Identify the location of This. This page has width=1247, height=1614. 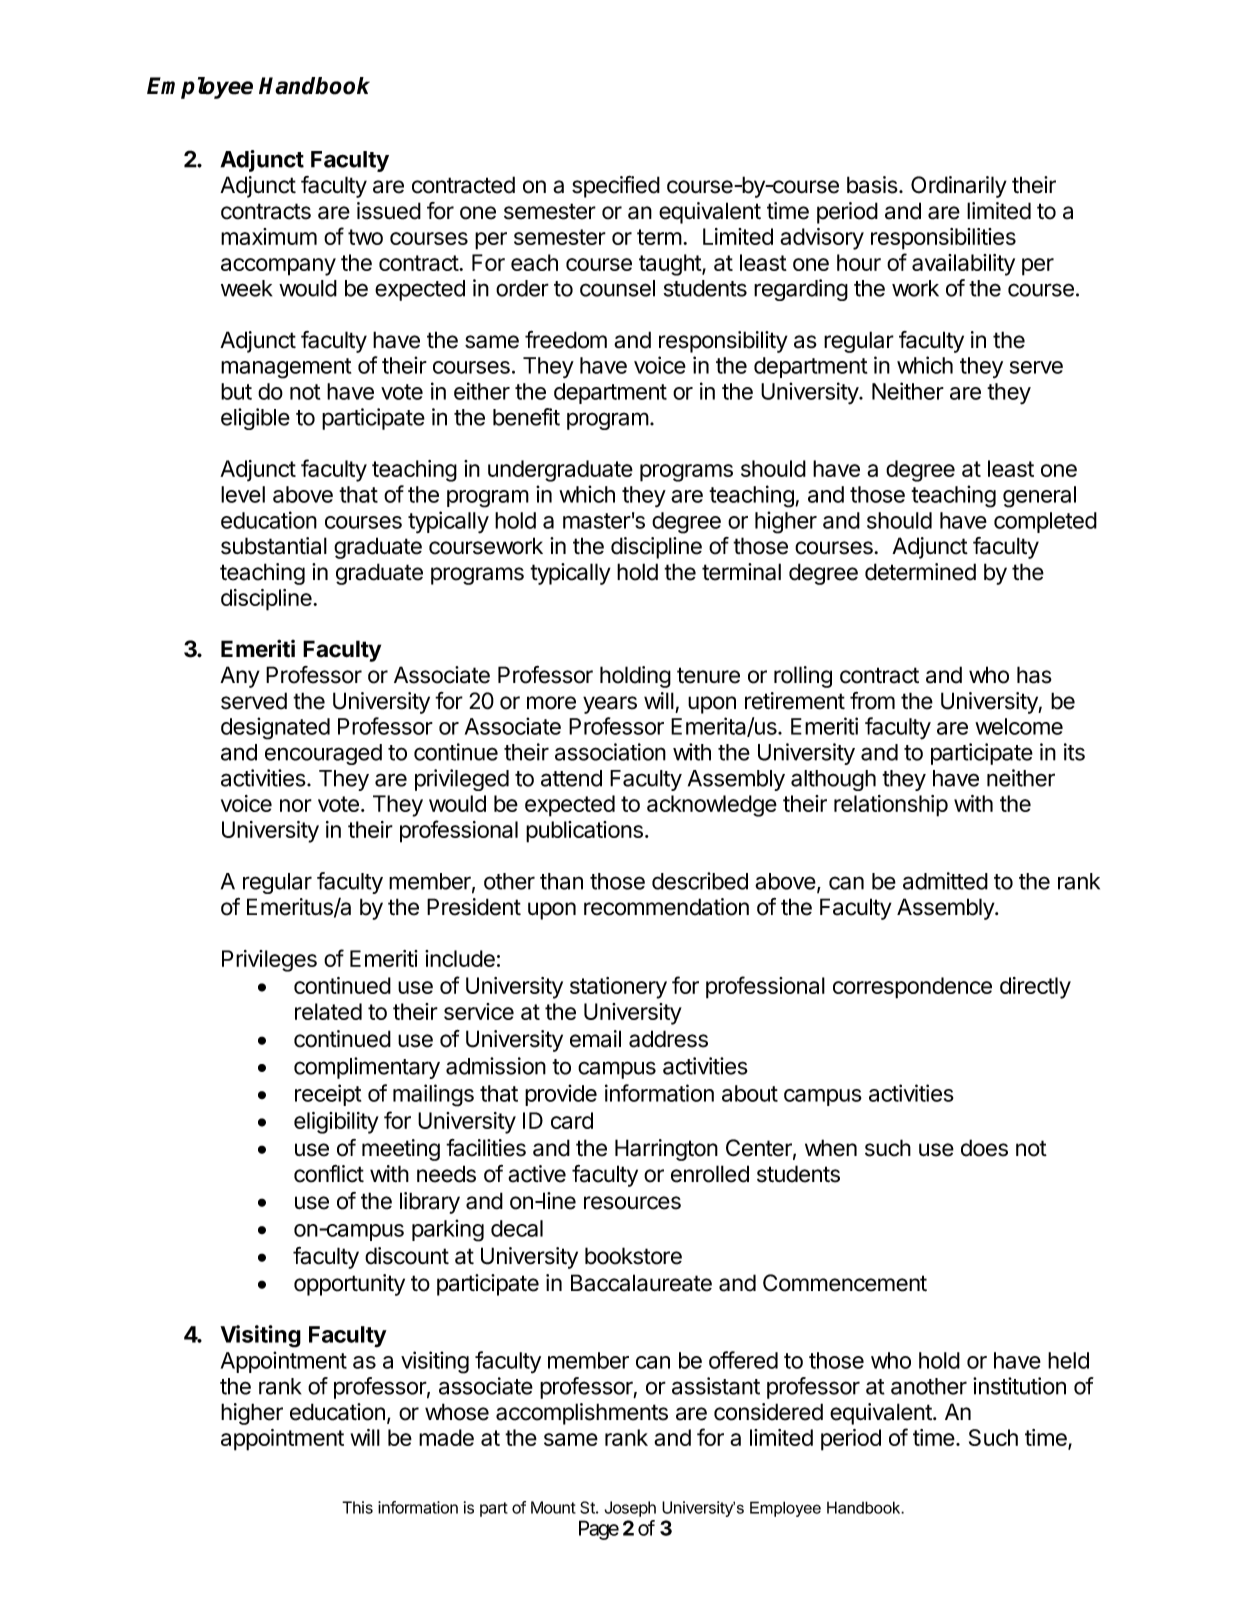
(357, 1507).
